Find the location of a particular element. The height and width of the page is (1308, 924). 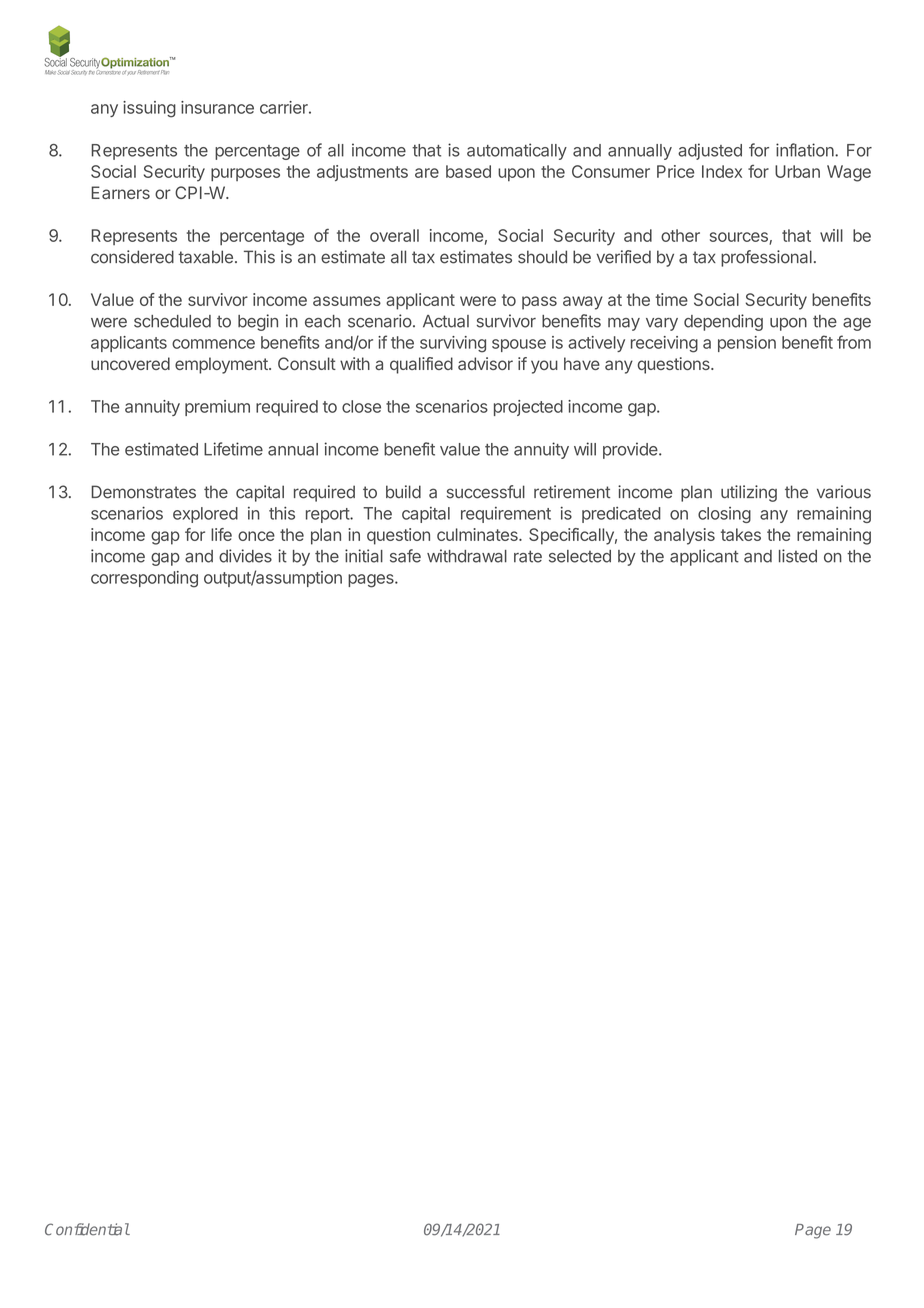

utilizing is located at coordinates (749, 493).
